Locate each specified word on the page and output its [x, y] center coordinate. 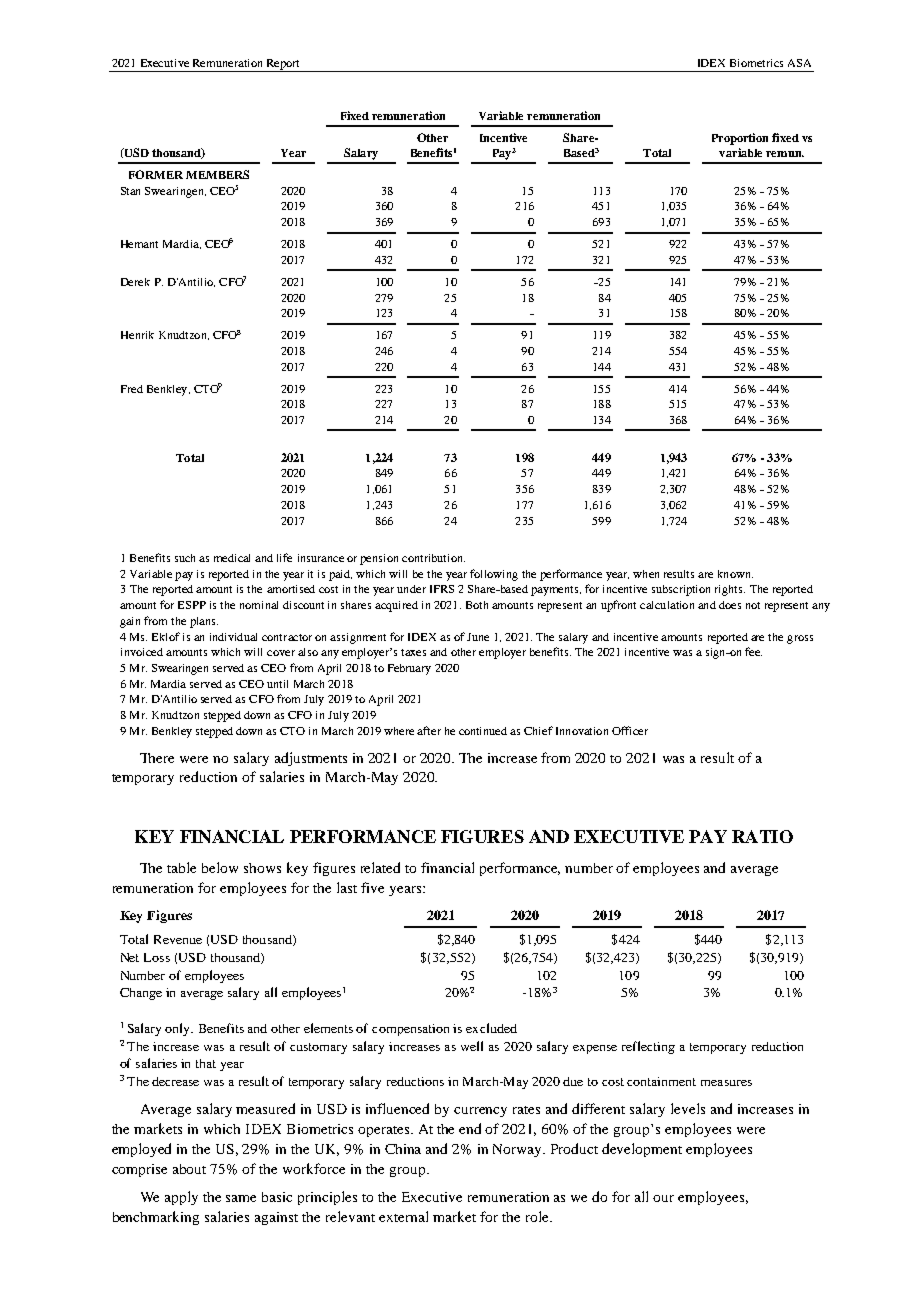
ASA [799, 63]
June [478, 637]
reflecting [648, 1047]
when [646, 574]
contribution [433, 558]
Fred [132, 389]
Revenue [178, 939]
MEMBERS [217, 174]
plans [204, 622]
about [189, 1169]
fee [753, 651]
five [372, 887]
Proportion [740, 139]
